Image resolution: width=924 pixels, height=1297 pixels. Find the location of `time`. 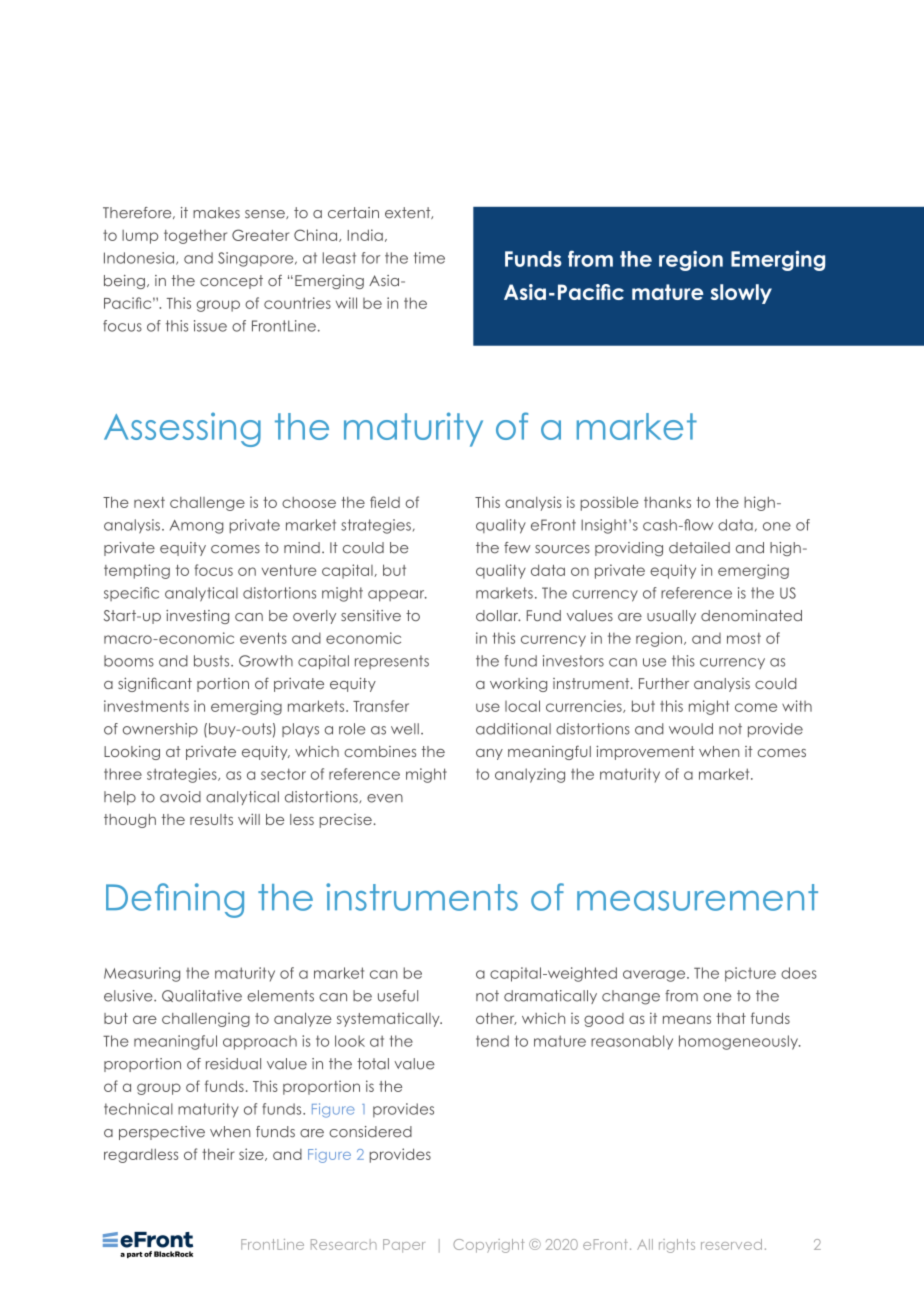

time is located at coordinates (429, 258).
